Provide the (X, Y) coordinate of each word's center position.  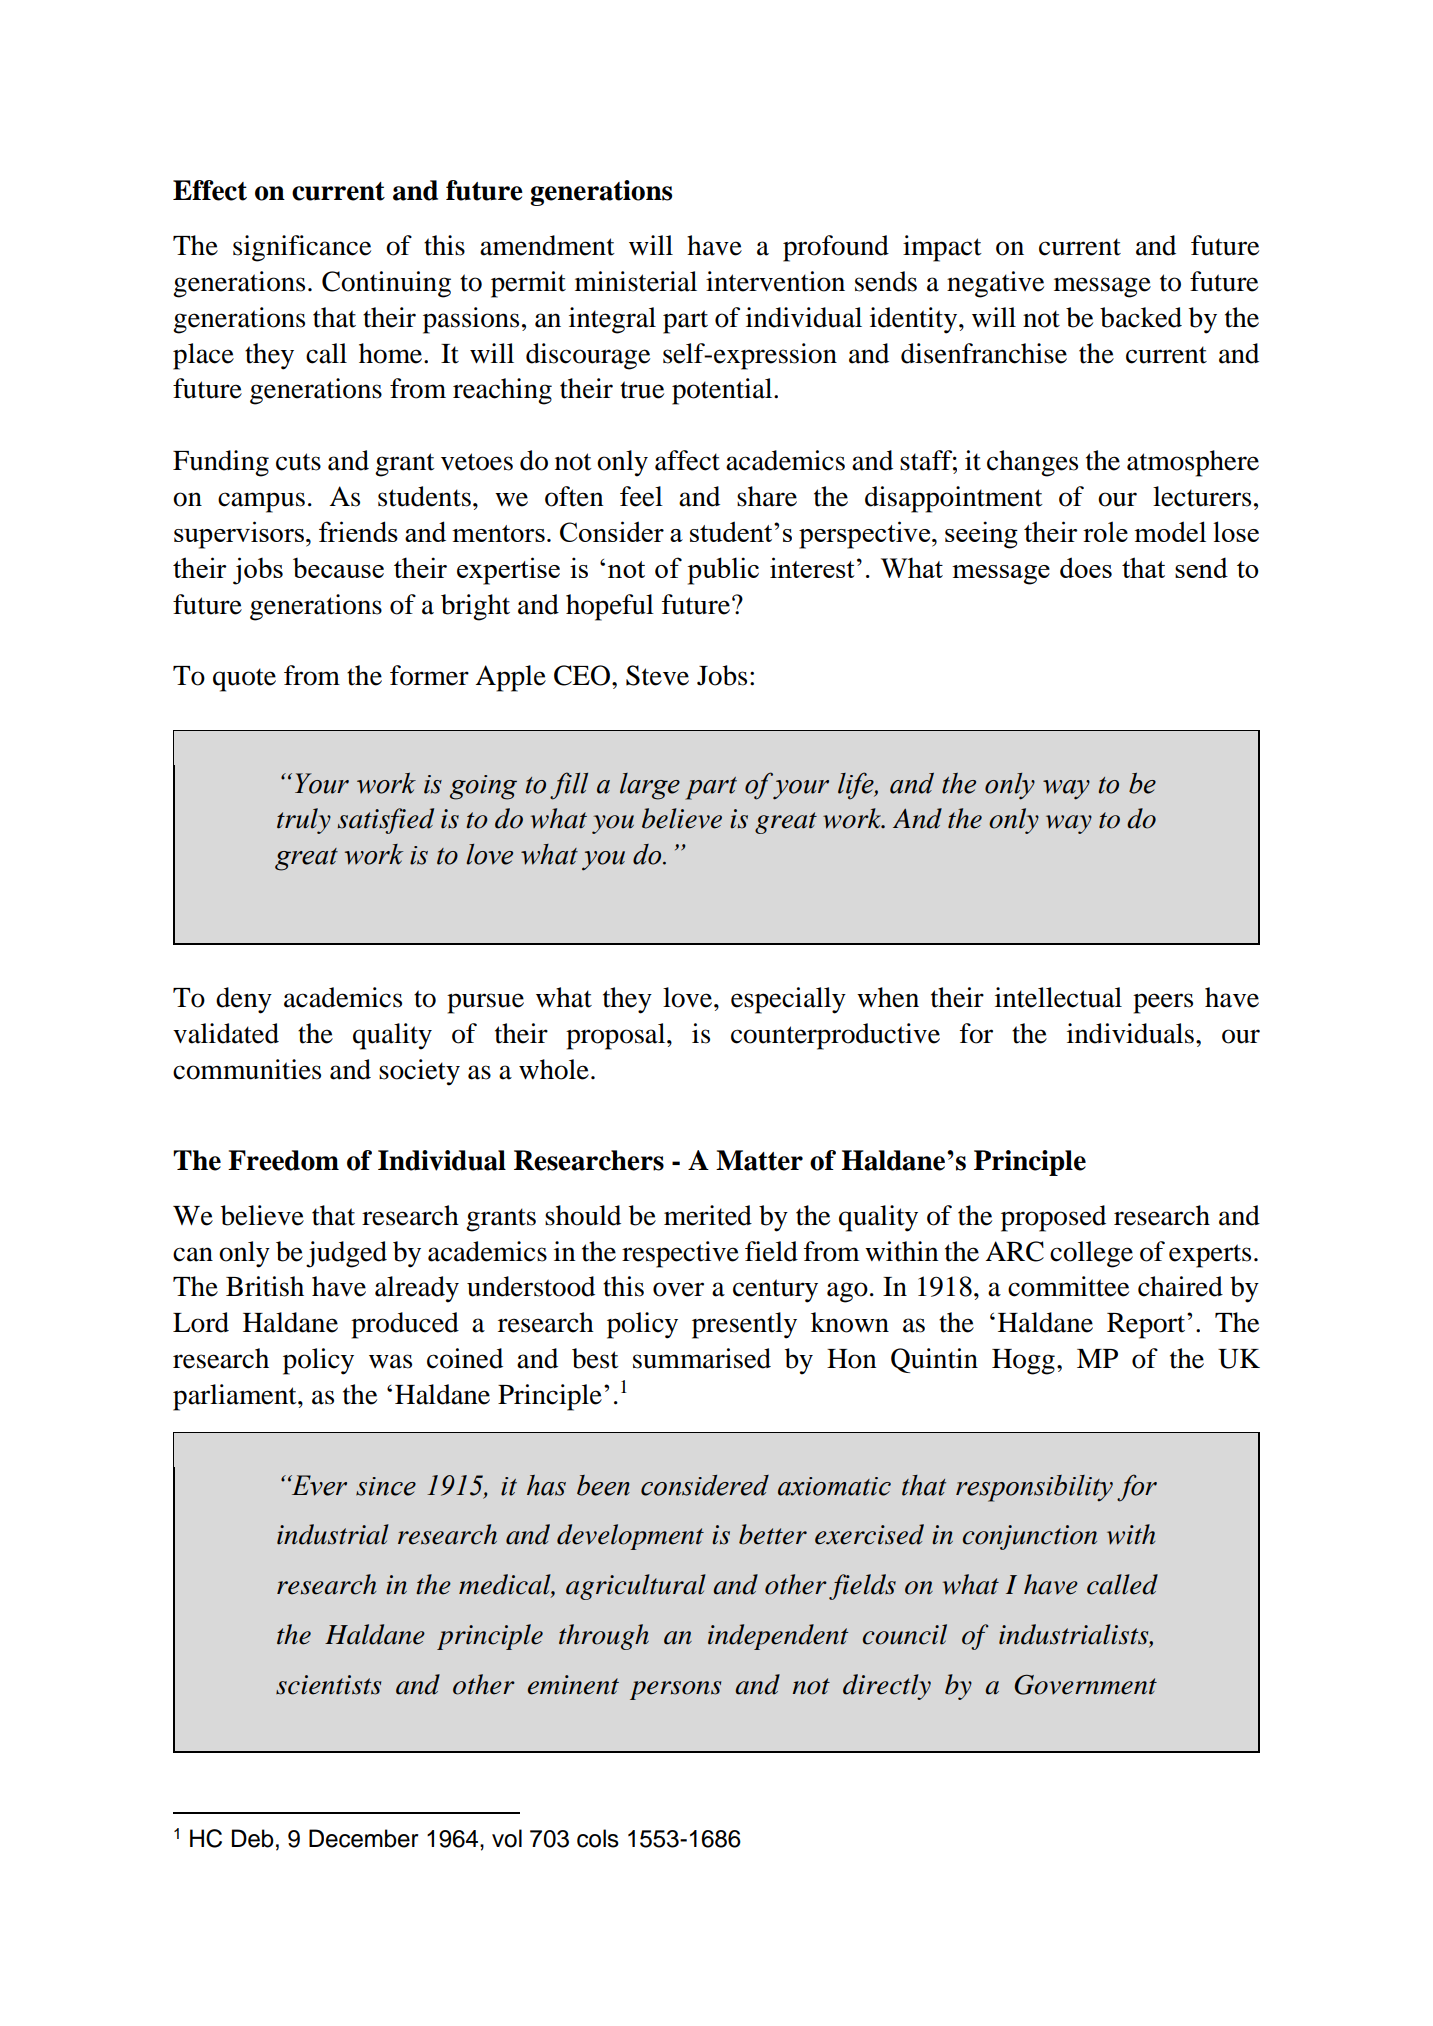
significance (302, 248)
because (338, 567)
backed (1141, 317)
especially (788, 1000)
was (390, 1361)
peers (1163, 1003)
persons (675, 1690)
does (1086, 567)
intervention (775, 281)
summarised (702, 1358)
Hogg (1023, 1362)
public (723, 571)
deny (244, 1000)
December (364, 1838)
